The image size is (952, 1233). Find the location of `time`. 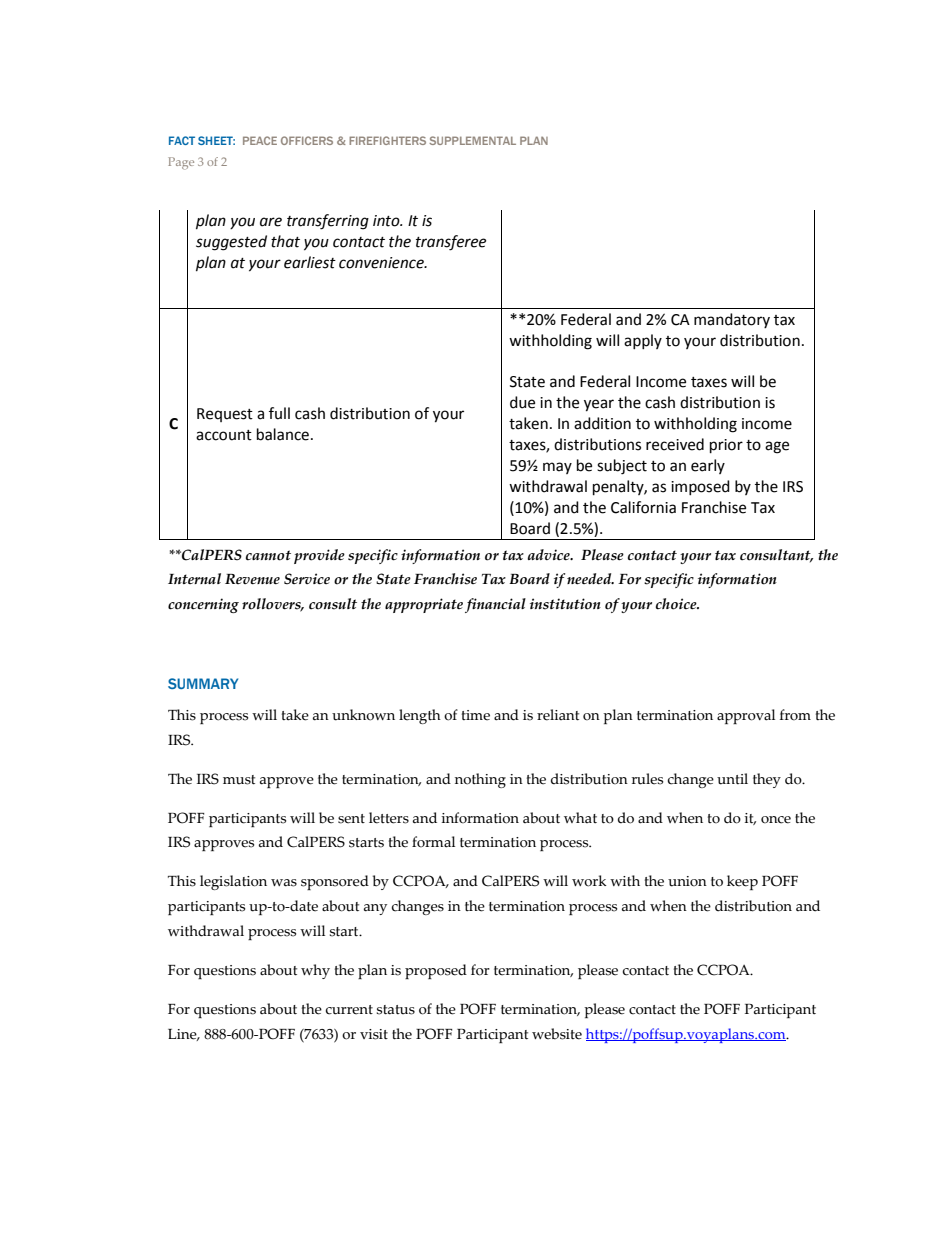

time is located at coordinates (476, 715).
